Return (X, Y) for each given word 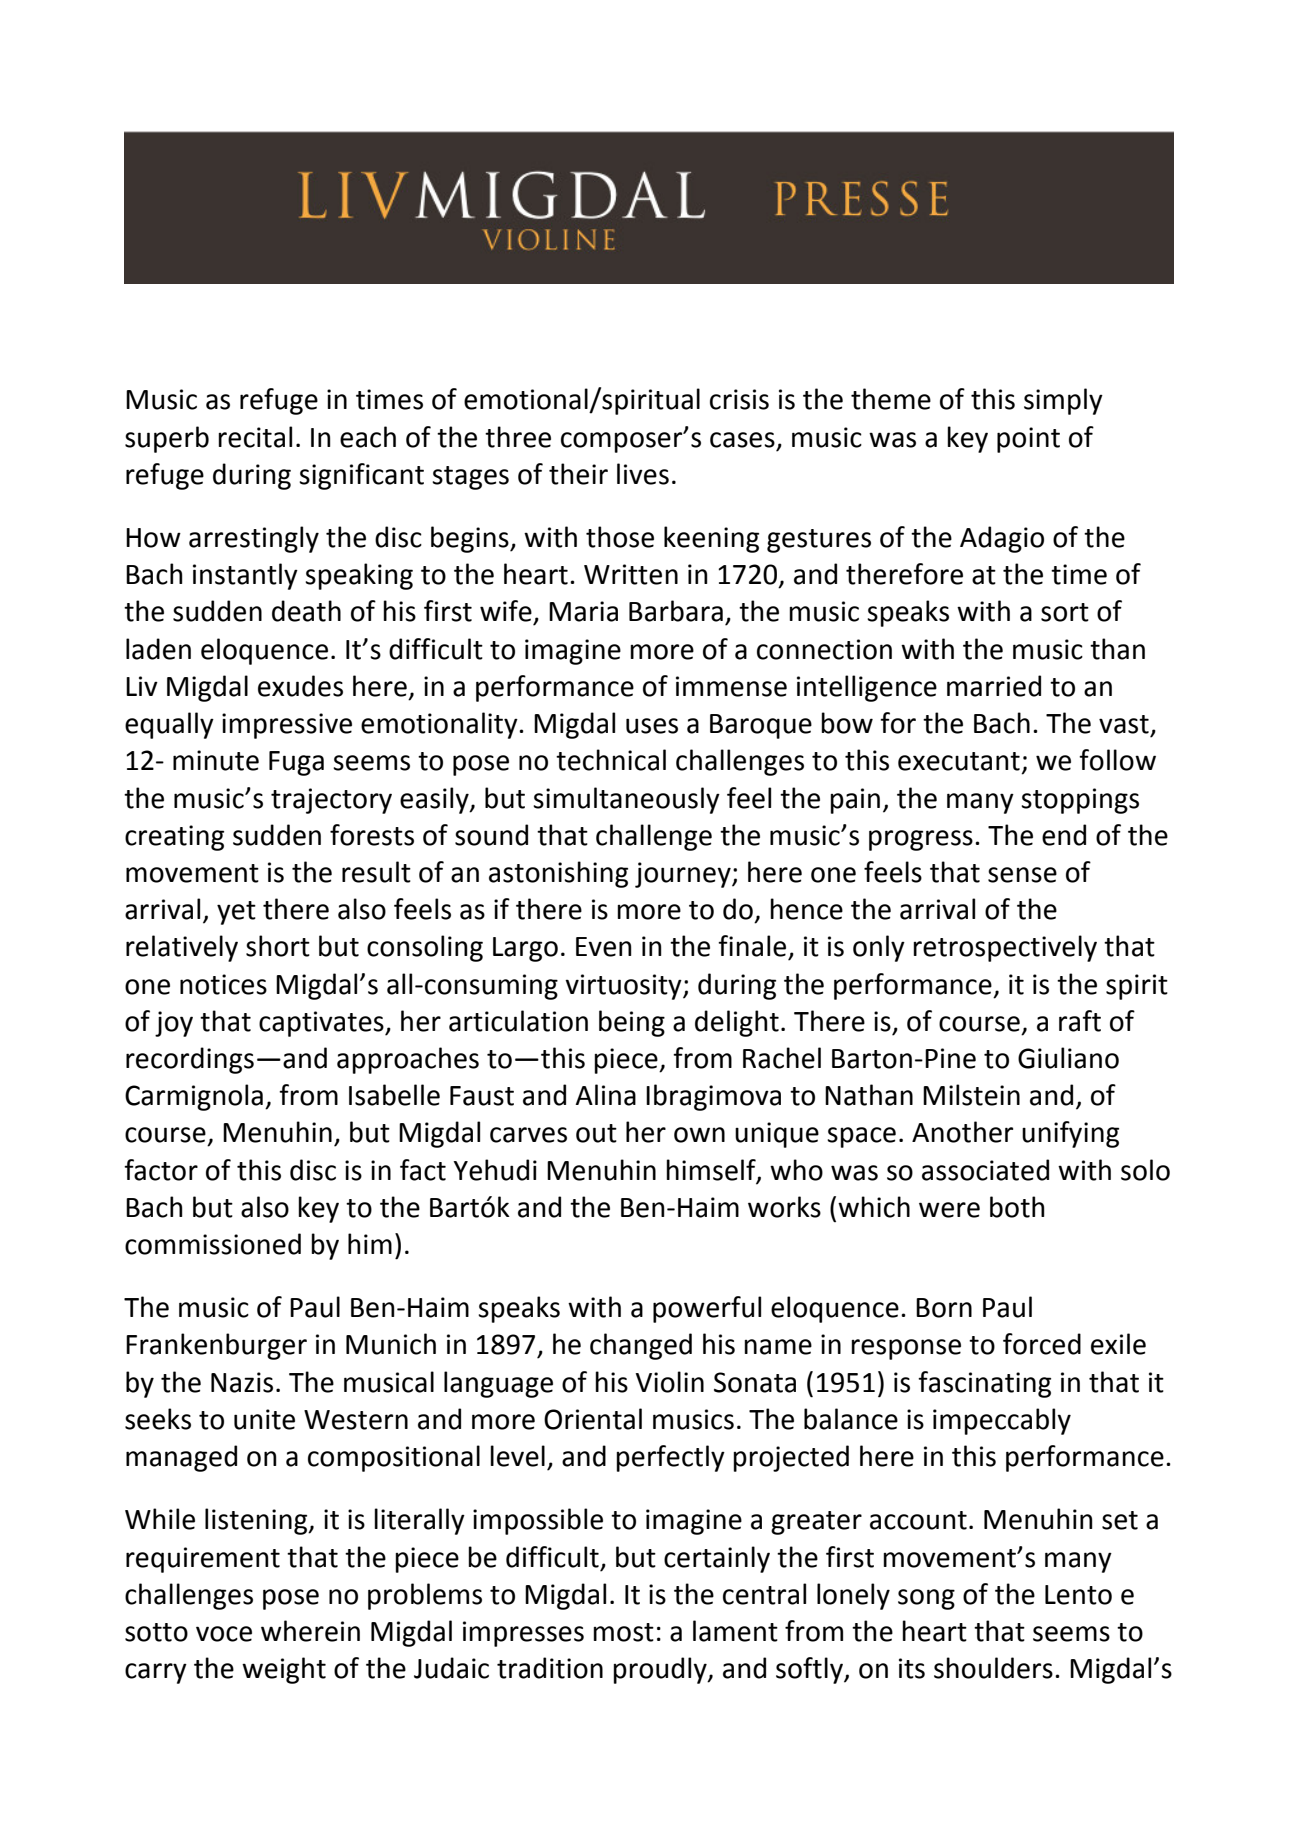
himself (712, 1171)
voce (224, 1634)
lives (643, 474)
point (1028, 440)
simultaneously (626, 800)
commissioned (213, 1244)
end (1064, 835)
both (1017, 1207)
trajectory (331, 801)
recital (255, 437)
